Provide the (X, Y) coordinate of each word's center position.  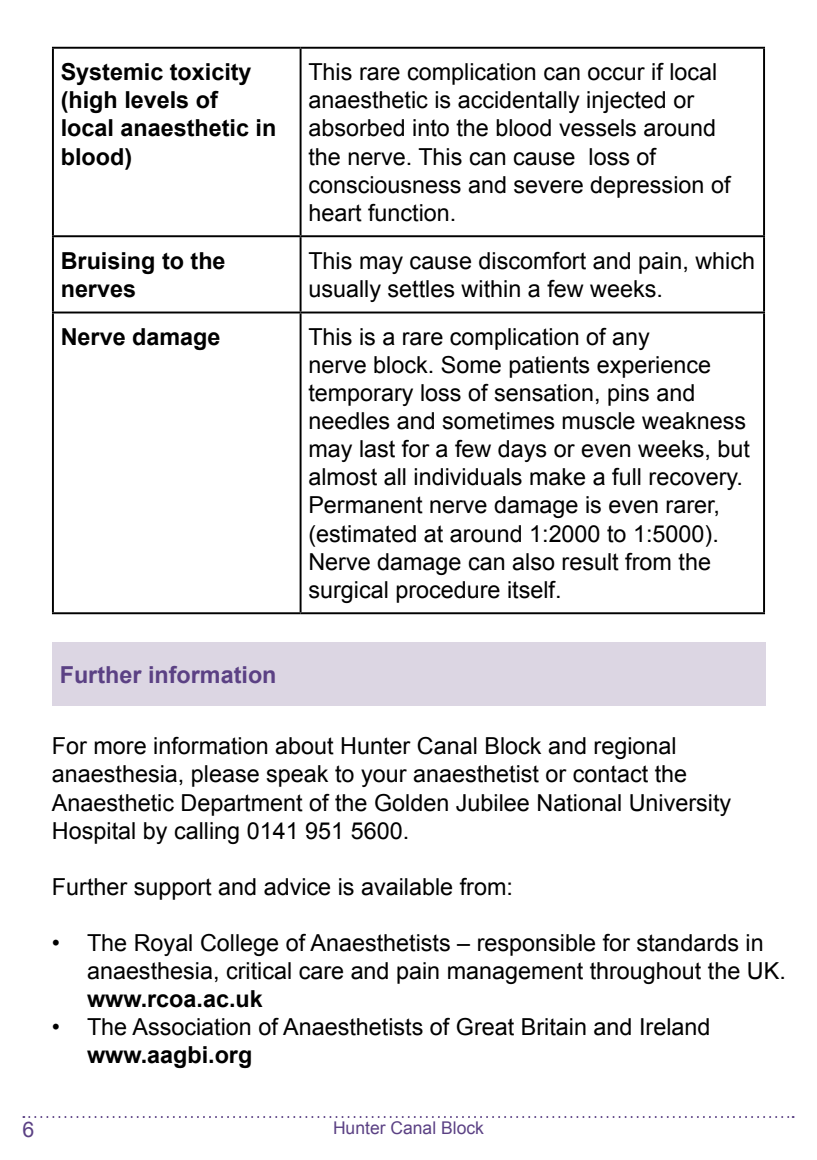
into (431, 128)
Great (485, 1027)
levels (157, 100)
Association (191, 1027)
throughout (645, 973)
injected (626, 102)
